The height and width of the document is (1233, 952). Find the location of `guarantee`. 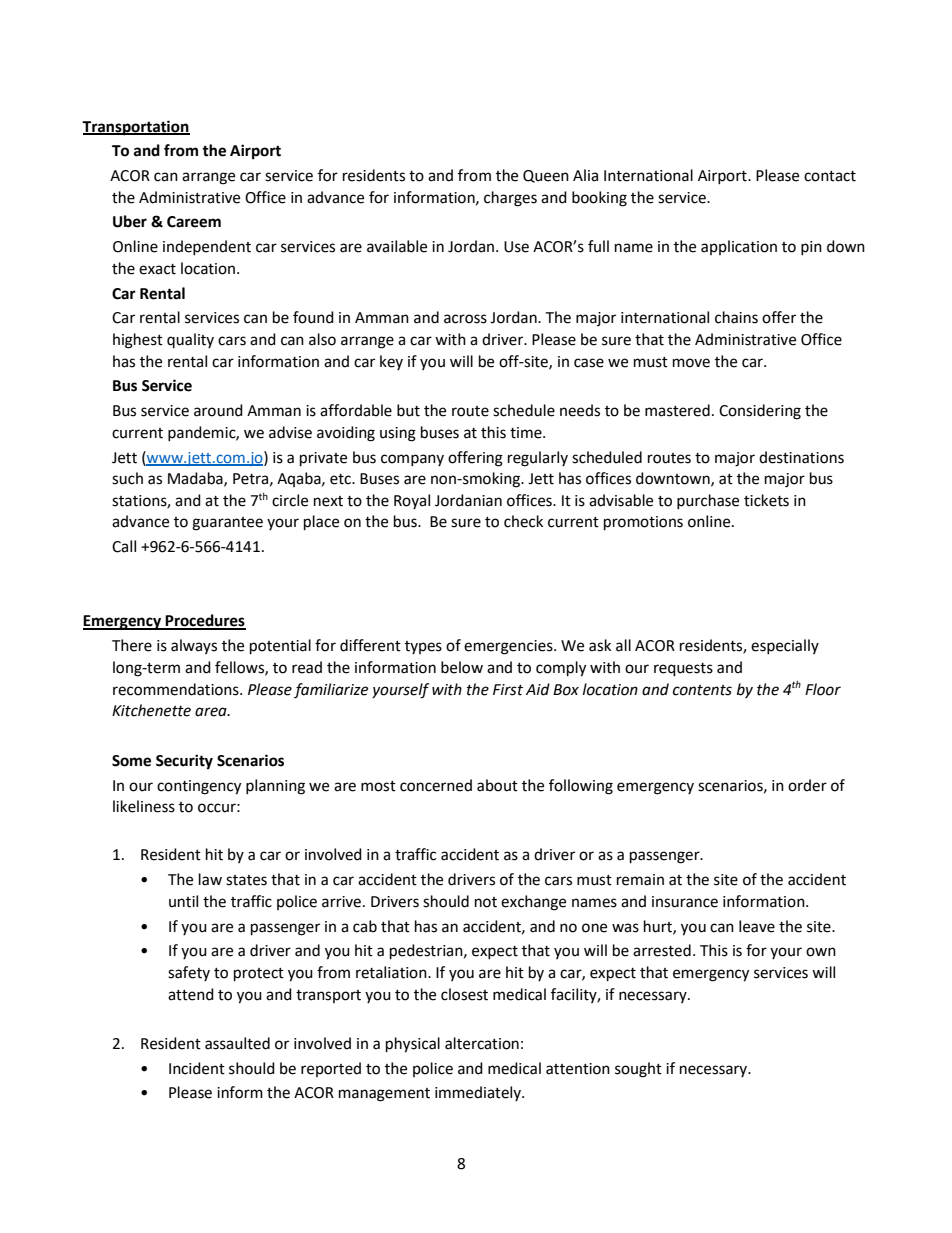

guarantee is located at coordinates (227, 524).
